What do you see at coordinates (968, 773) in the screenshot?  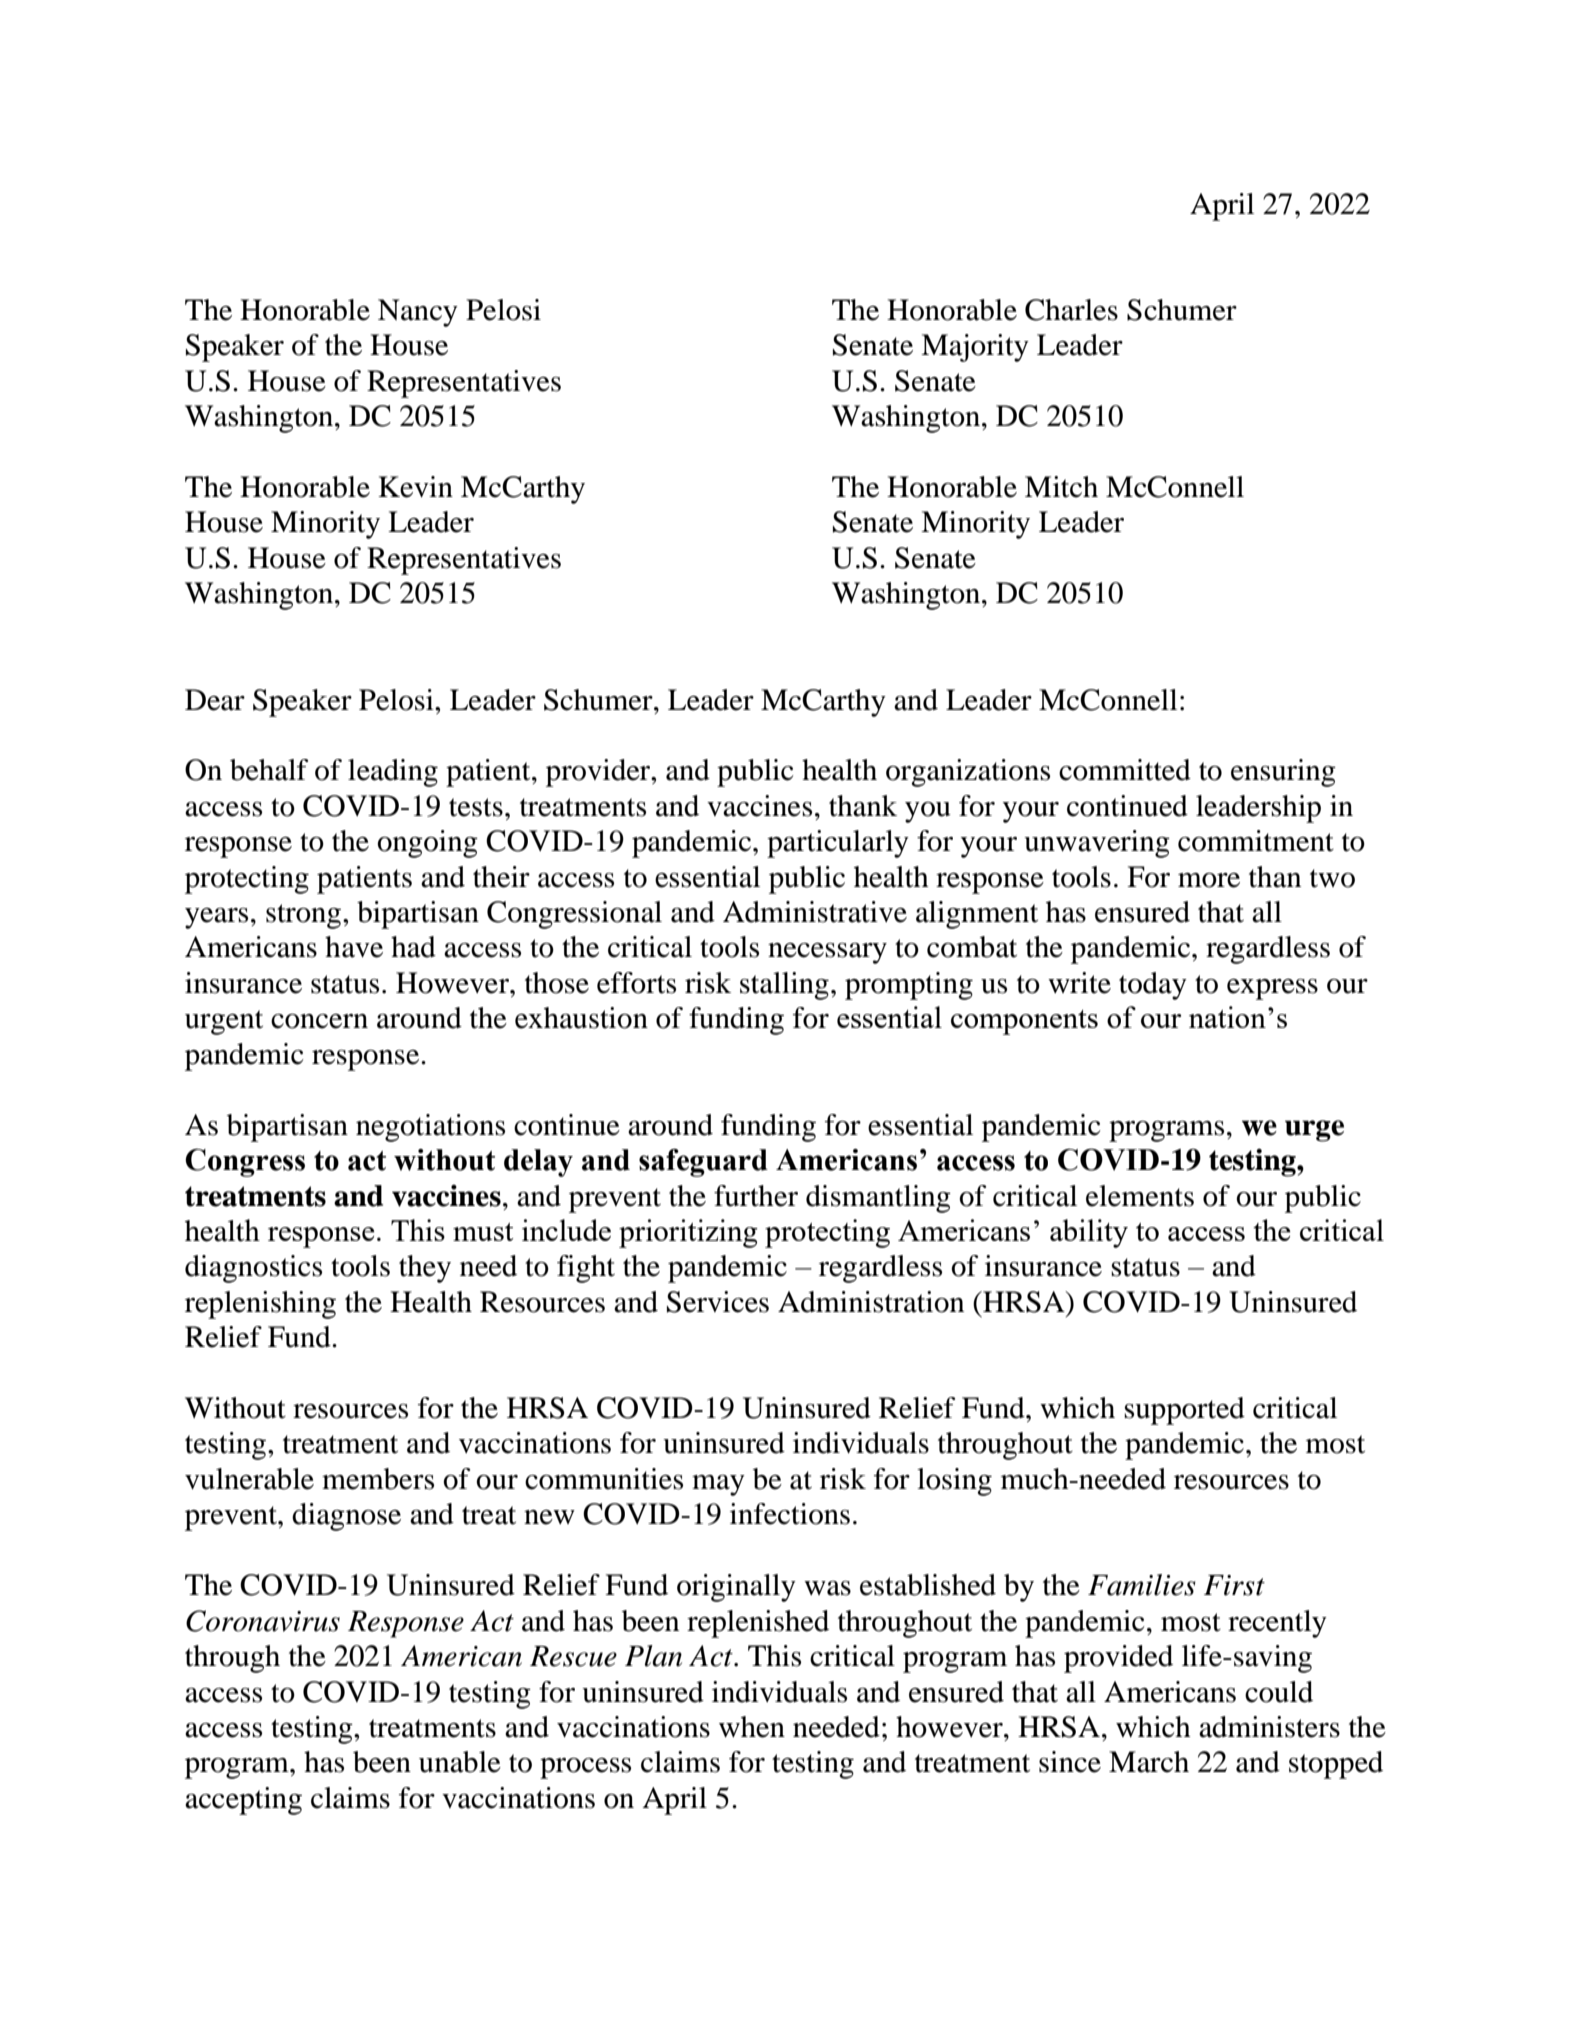 I see `organizations` at bounding box center [968, 773].
